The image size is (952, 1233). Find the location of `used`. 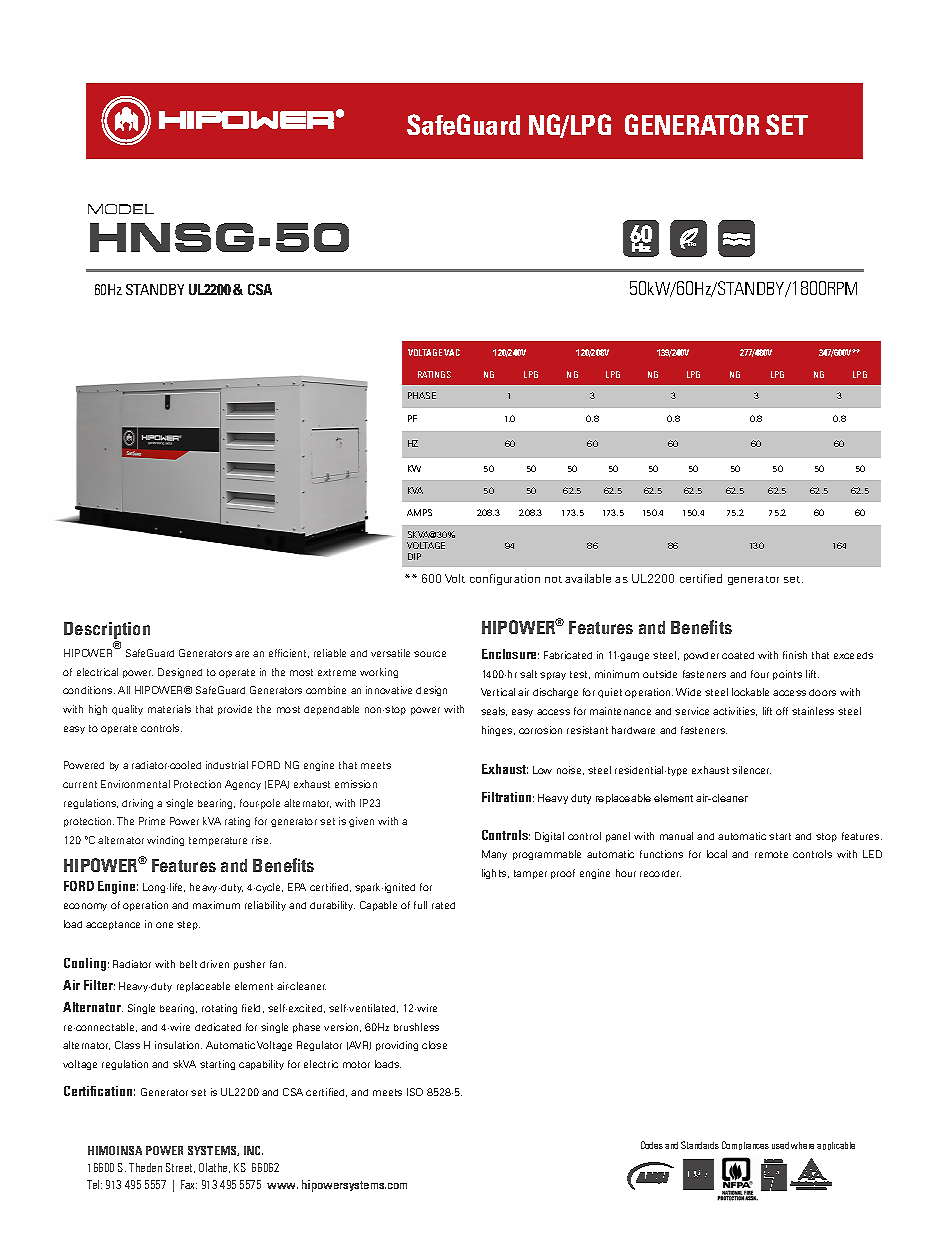

used is located at coordinates (780, 1145).
